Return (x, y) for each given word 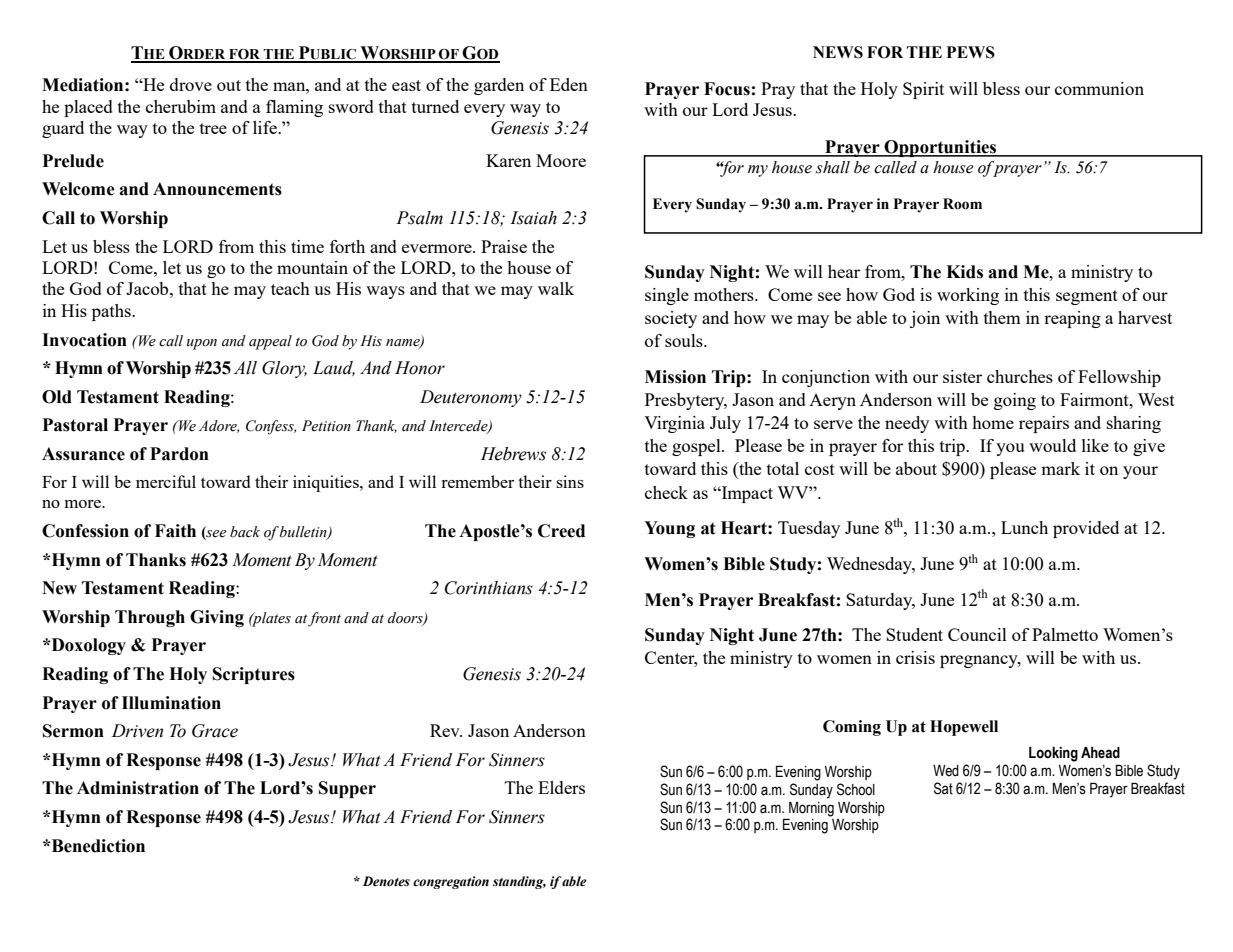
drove (191, 84)
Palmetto (1065, 634)
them (1002, 317)
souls (685, 340)
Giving (217, 618)
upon (202, 344)
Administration (138, 788)
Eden (569, 84)
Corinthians (489, 588)
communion (1099, 88)
